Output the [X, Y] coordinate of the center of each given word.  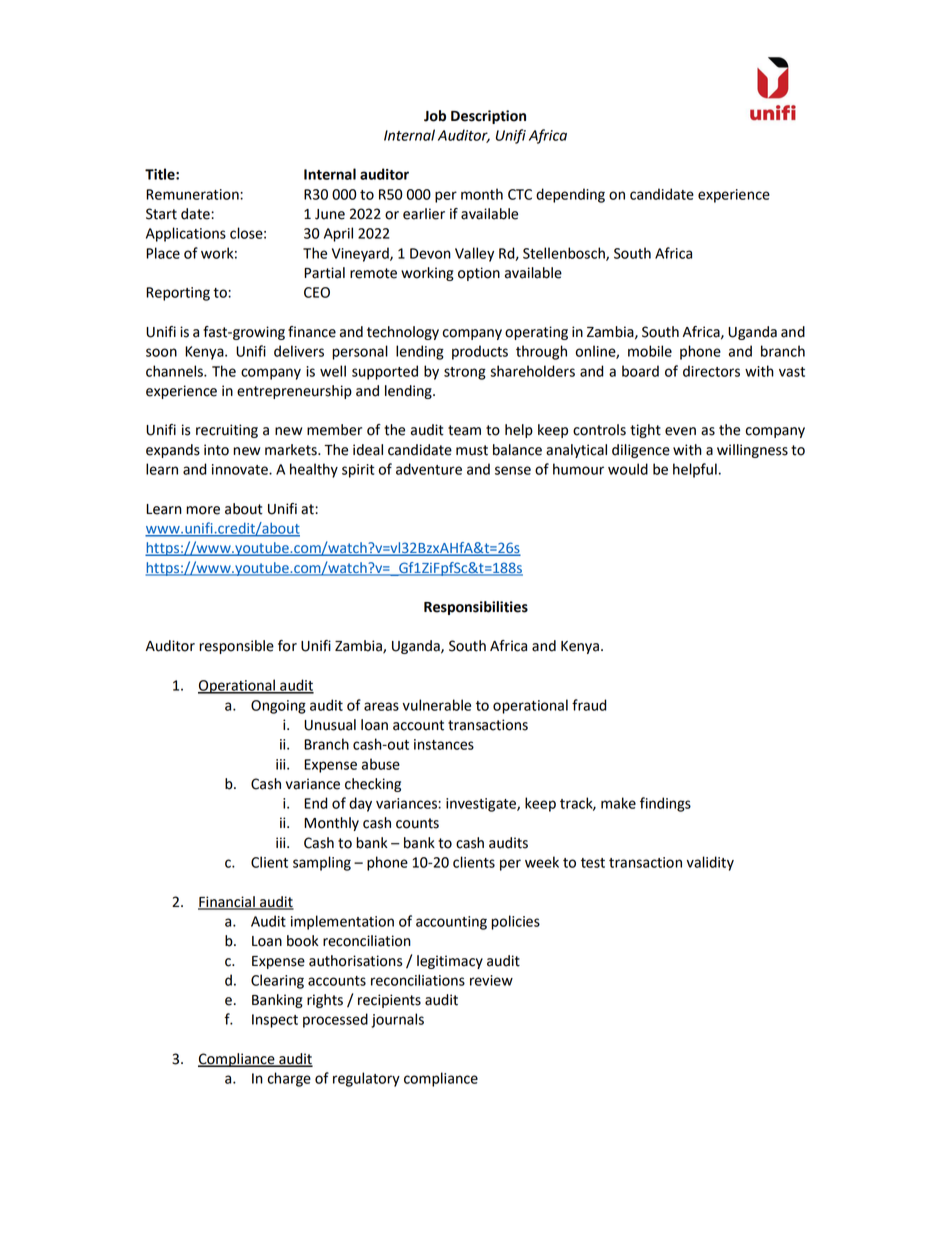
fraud [589, 705]
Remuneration [193, 194]
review [491, 980]
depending [570, 195]
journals [397, 1020]
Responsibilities [476, 608]
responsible [236, 647]
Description [488, 117]
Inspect [275, 1021]
